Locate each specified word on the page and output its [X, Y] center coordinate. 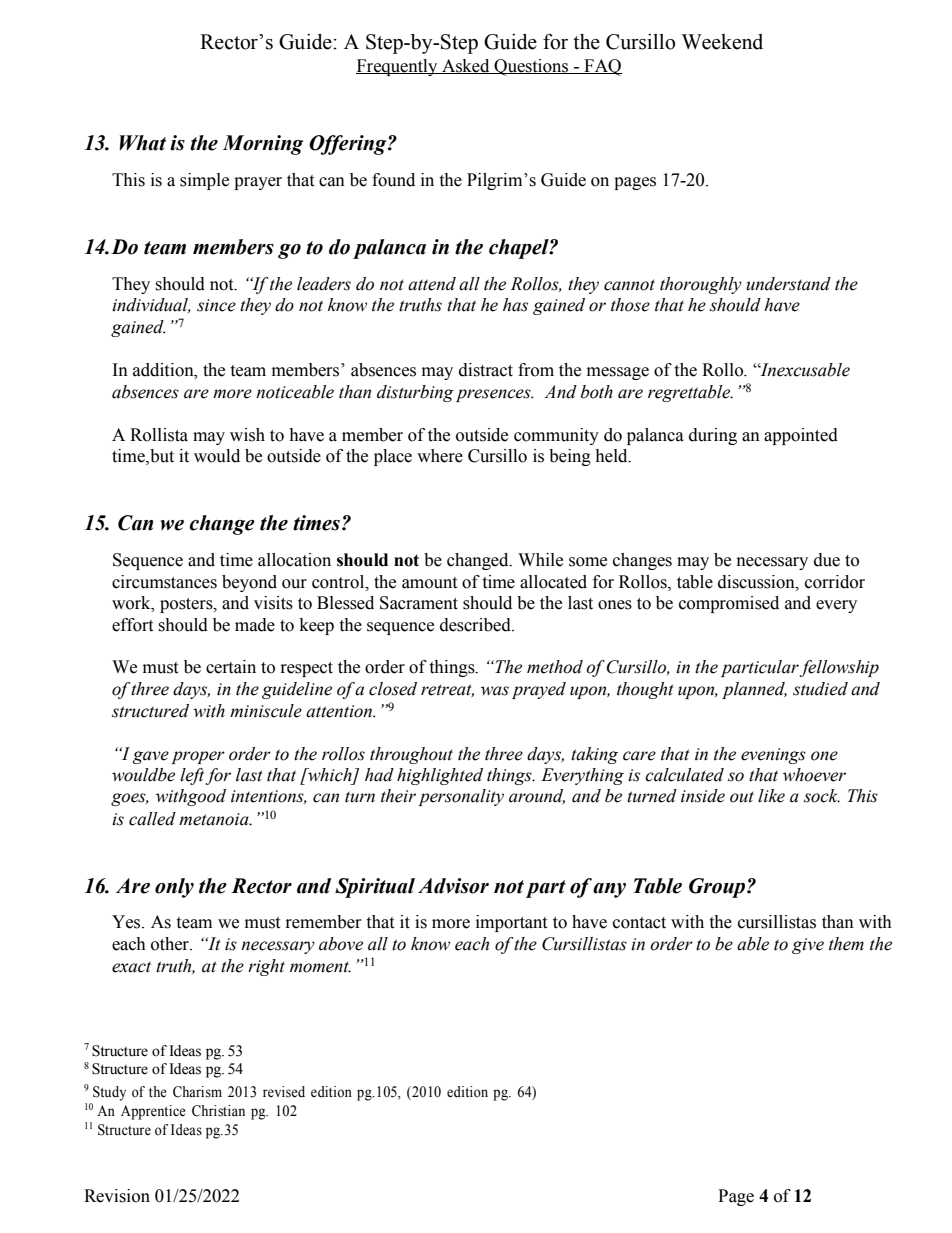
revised [284, 1092]
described [476, 625]
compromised [729, 604]
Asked [466, 66]
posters [187, 605]
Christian [218, 1111]
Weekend [722, 42]
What [142, 143]
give [808, 946]
